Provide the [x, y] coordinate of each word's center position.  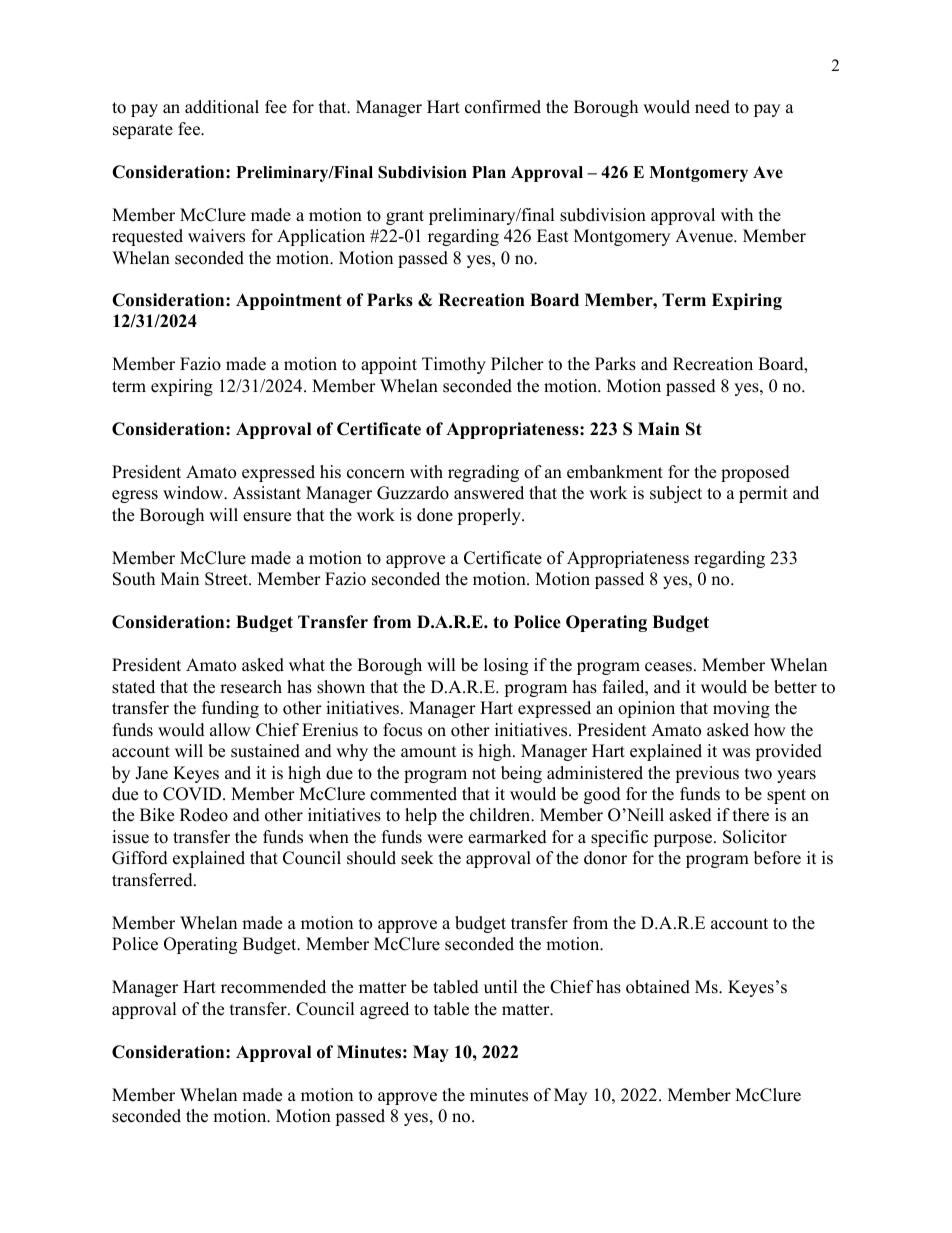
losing [506, 666]
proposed [755, 473]
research [251, 687]
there [751, 815]
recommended [273, 987]
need [712, 107]
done [435, 515]
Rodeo [204, 815]
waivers [216, 236]
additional [222, 107]
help [421, 816]
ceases [668, 667]
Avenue [705, 236]
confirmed [503, 107]
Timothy [454, 365]
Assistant [267, 493]
